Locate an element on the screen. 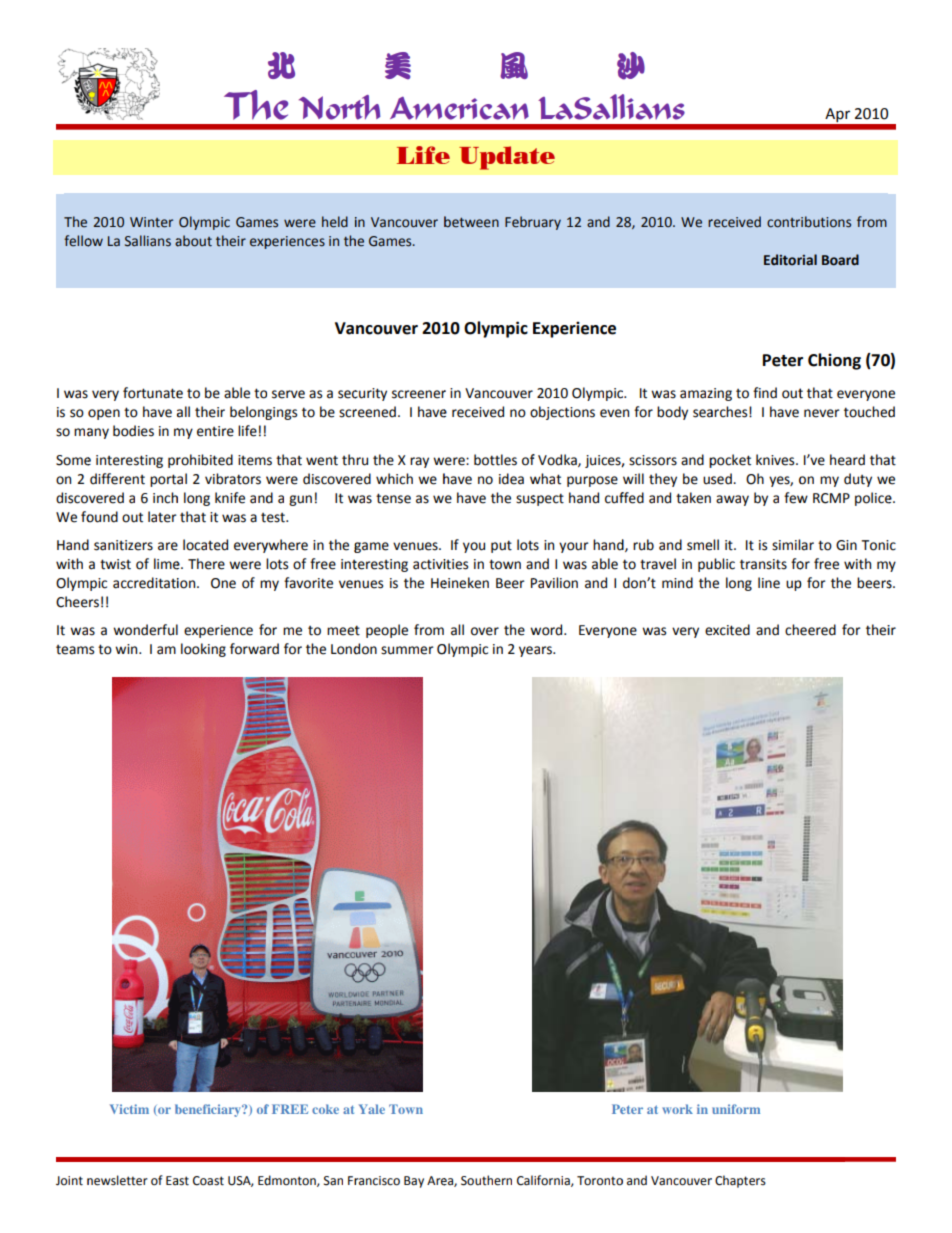  looking is located at coordinates (203, 650).
